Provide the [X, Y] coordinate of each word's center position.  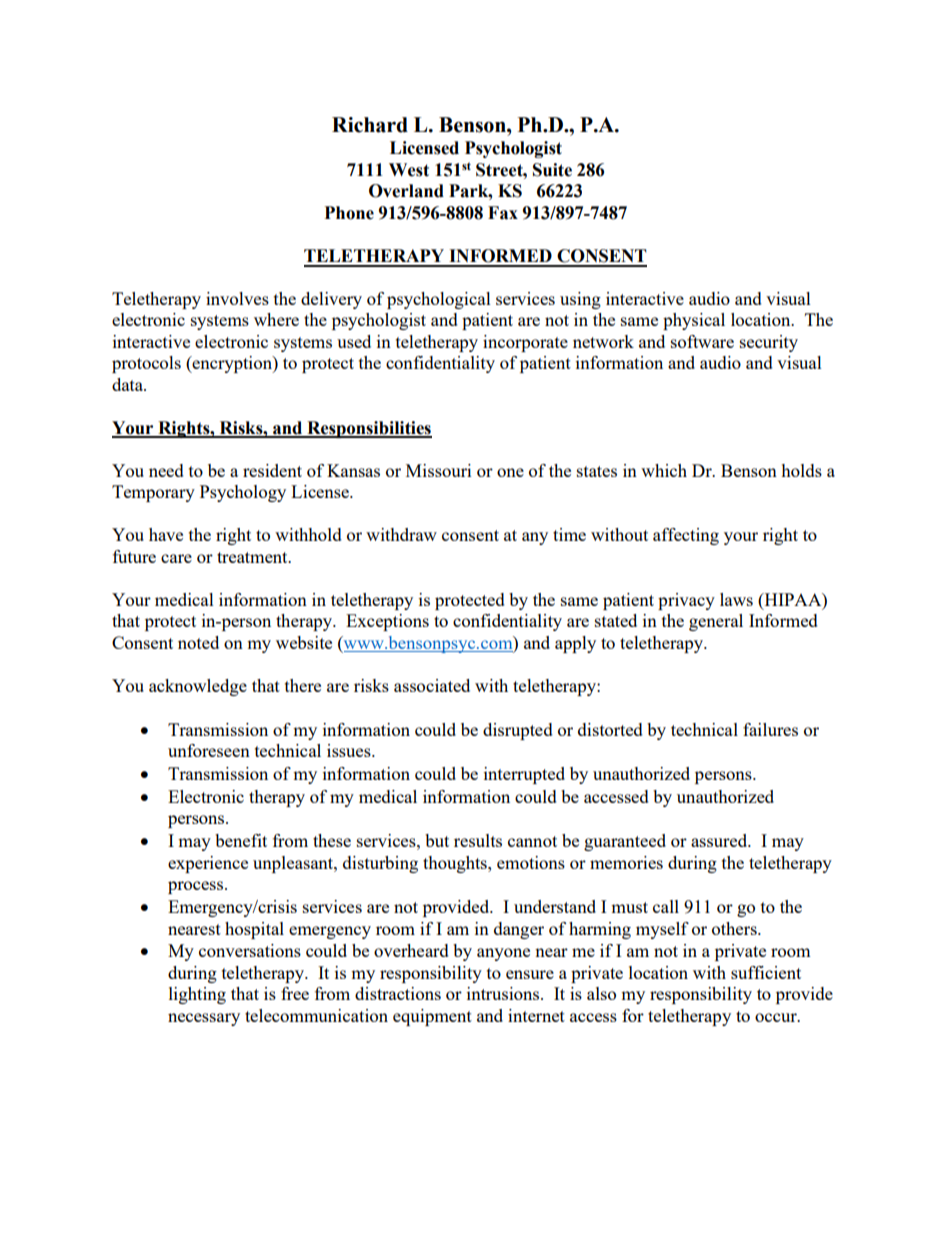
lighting [197, 995]
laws [736, 599]
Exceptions [387, 622]
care [176, 558]
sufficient [766, 972]
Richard [370, 125]
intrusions [504, 993]
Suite [552, 170]
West [409, 170]
